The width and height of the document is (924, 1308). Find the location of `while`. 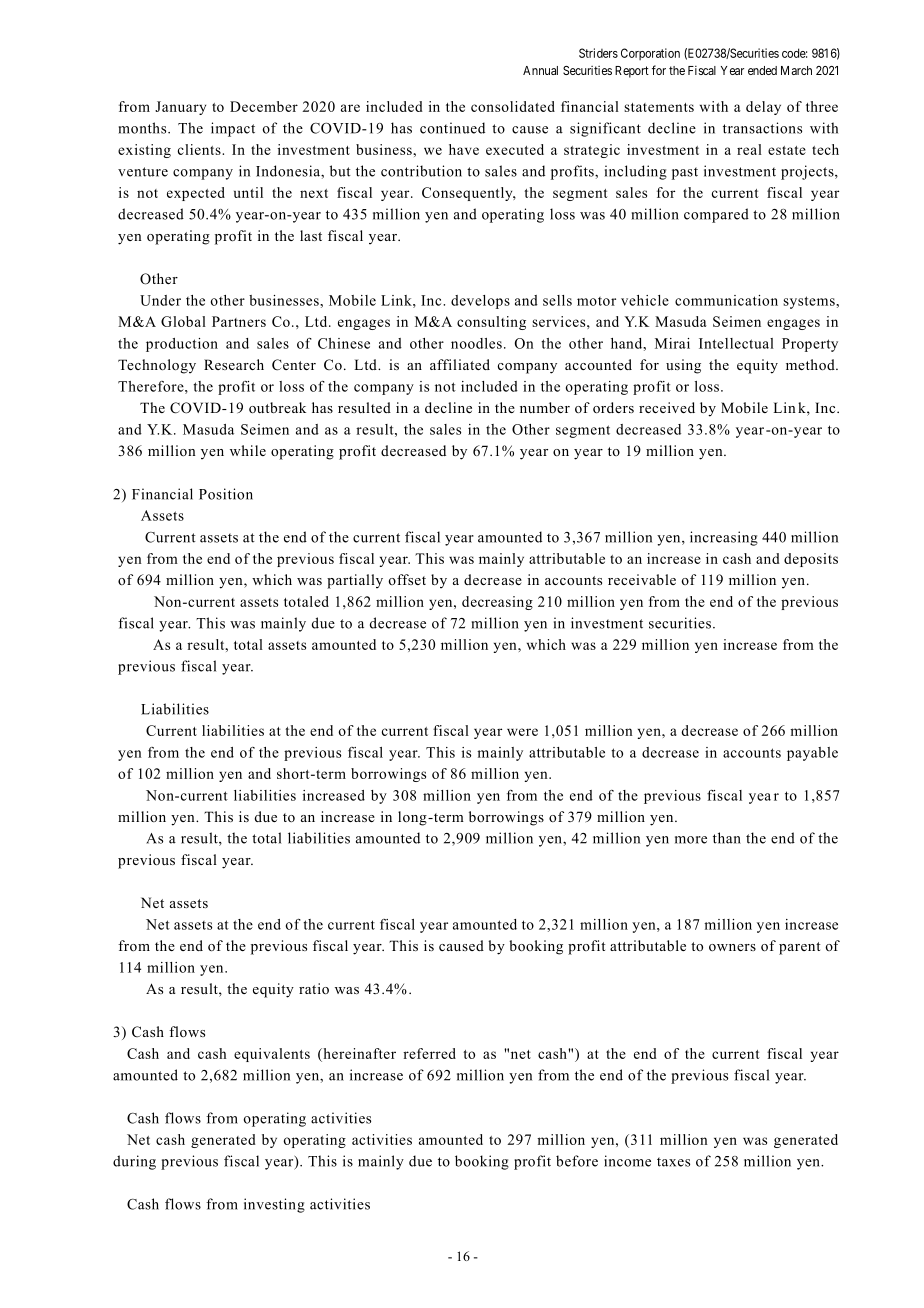

while is located at coordinates (248, 450).
